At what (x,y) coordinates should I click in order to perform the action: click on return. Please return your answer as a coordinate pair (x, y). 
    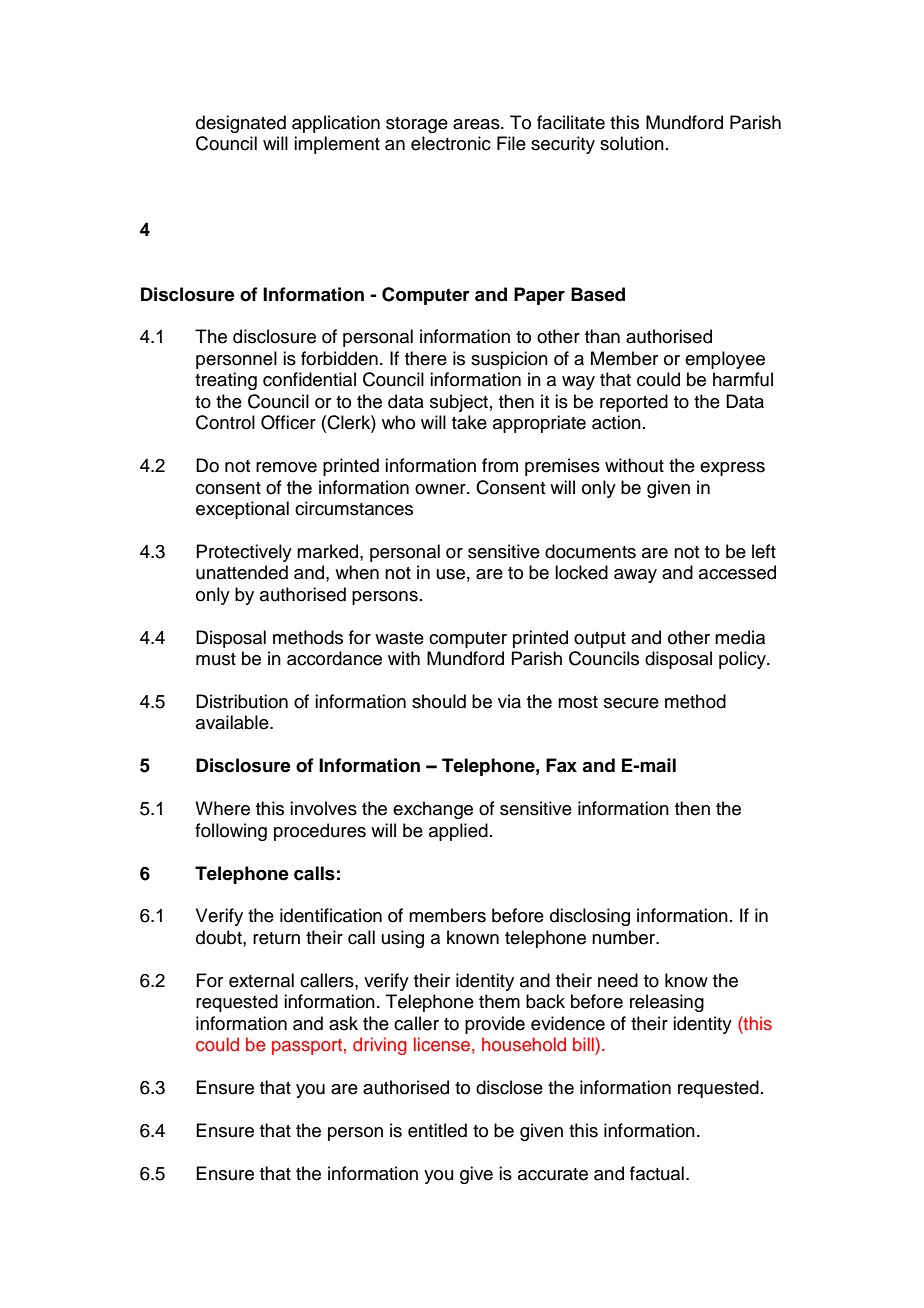
    Looking at the image, I should click on (276, 938).
